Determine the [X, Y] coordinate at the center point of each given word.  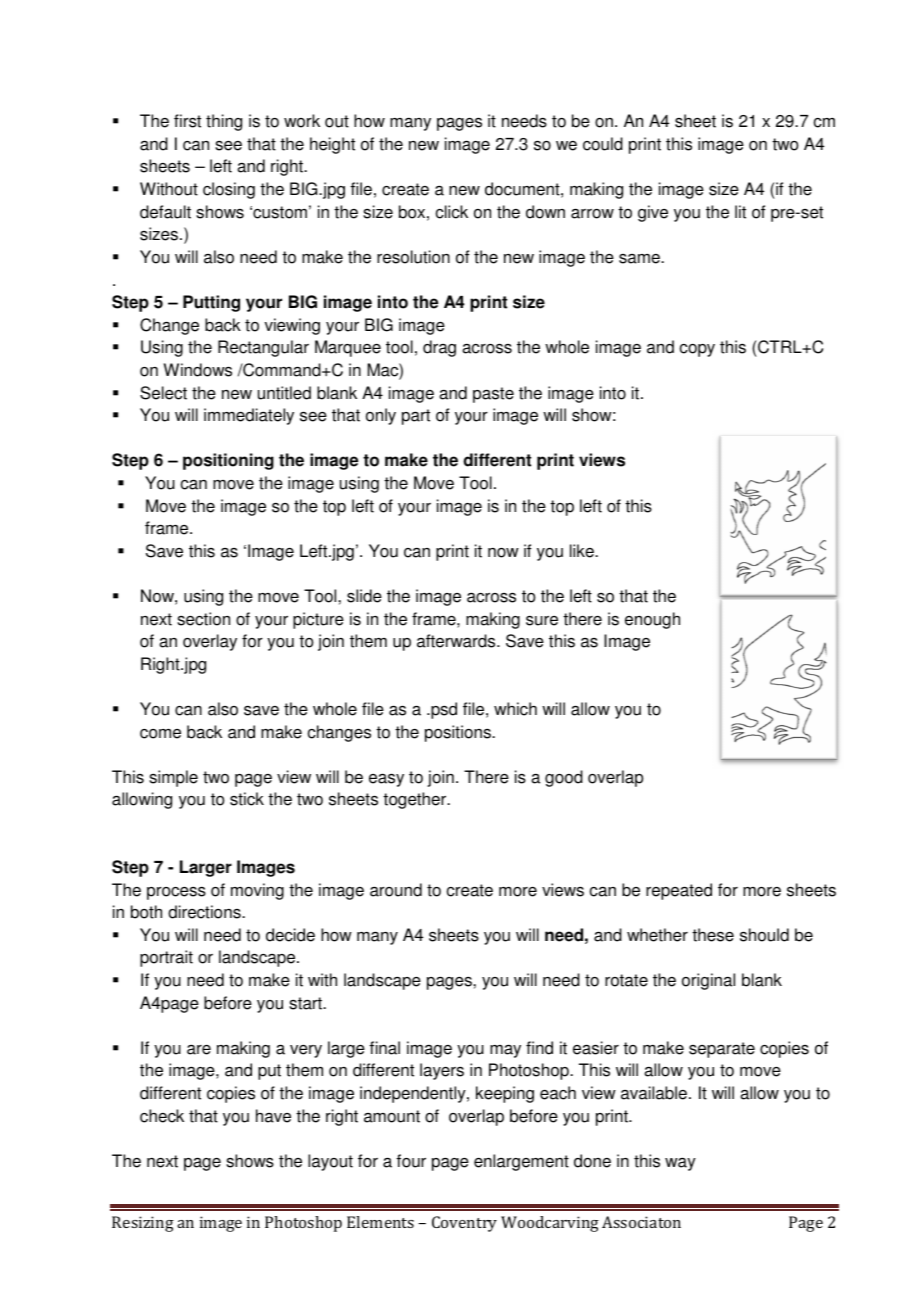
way [680, 1164]
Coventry [464, 1224]
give [653, 213]
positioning [228, 461]
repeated [679, 891]
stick [247, 799]
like [583, 551]
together [416, 800]
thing [224, 122]
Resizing [143, 1224]
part [416, 417]
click [452, 212]
